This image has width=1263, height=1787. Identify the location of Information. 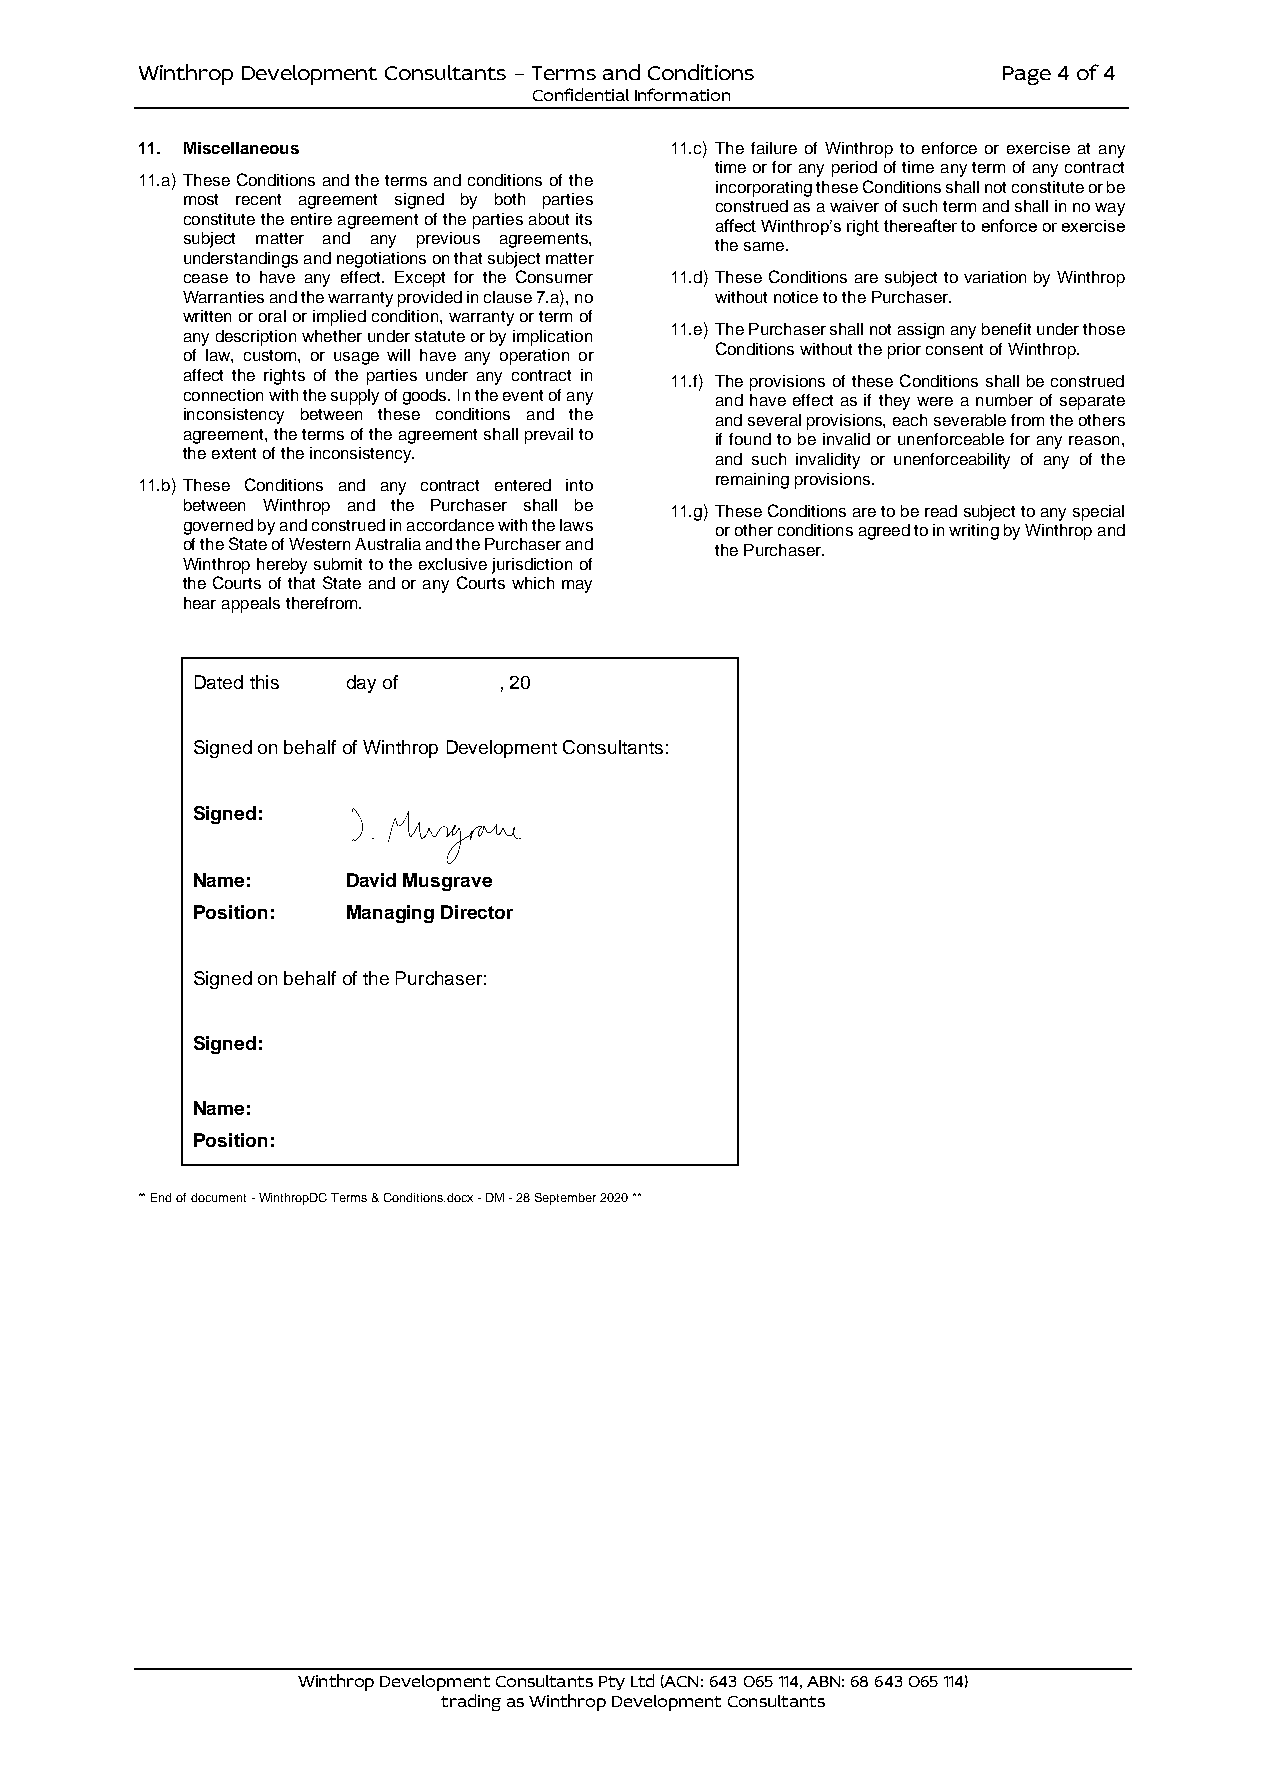
(682, 94).
